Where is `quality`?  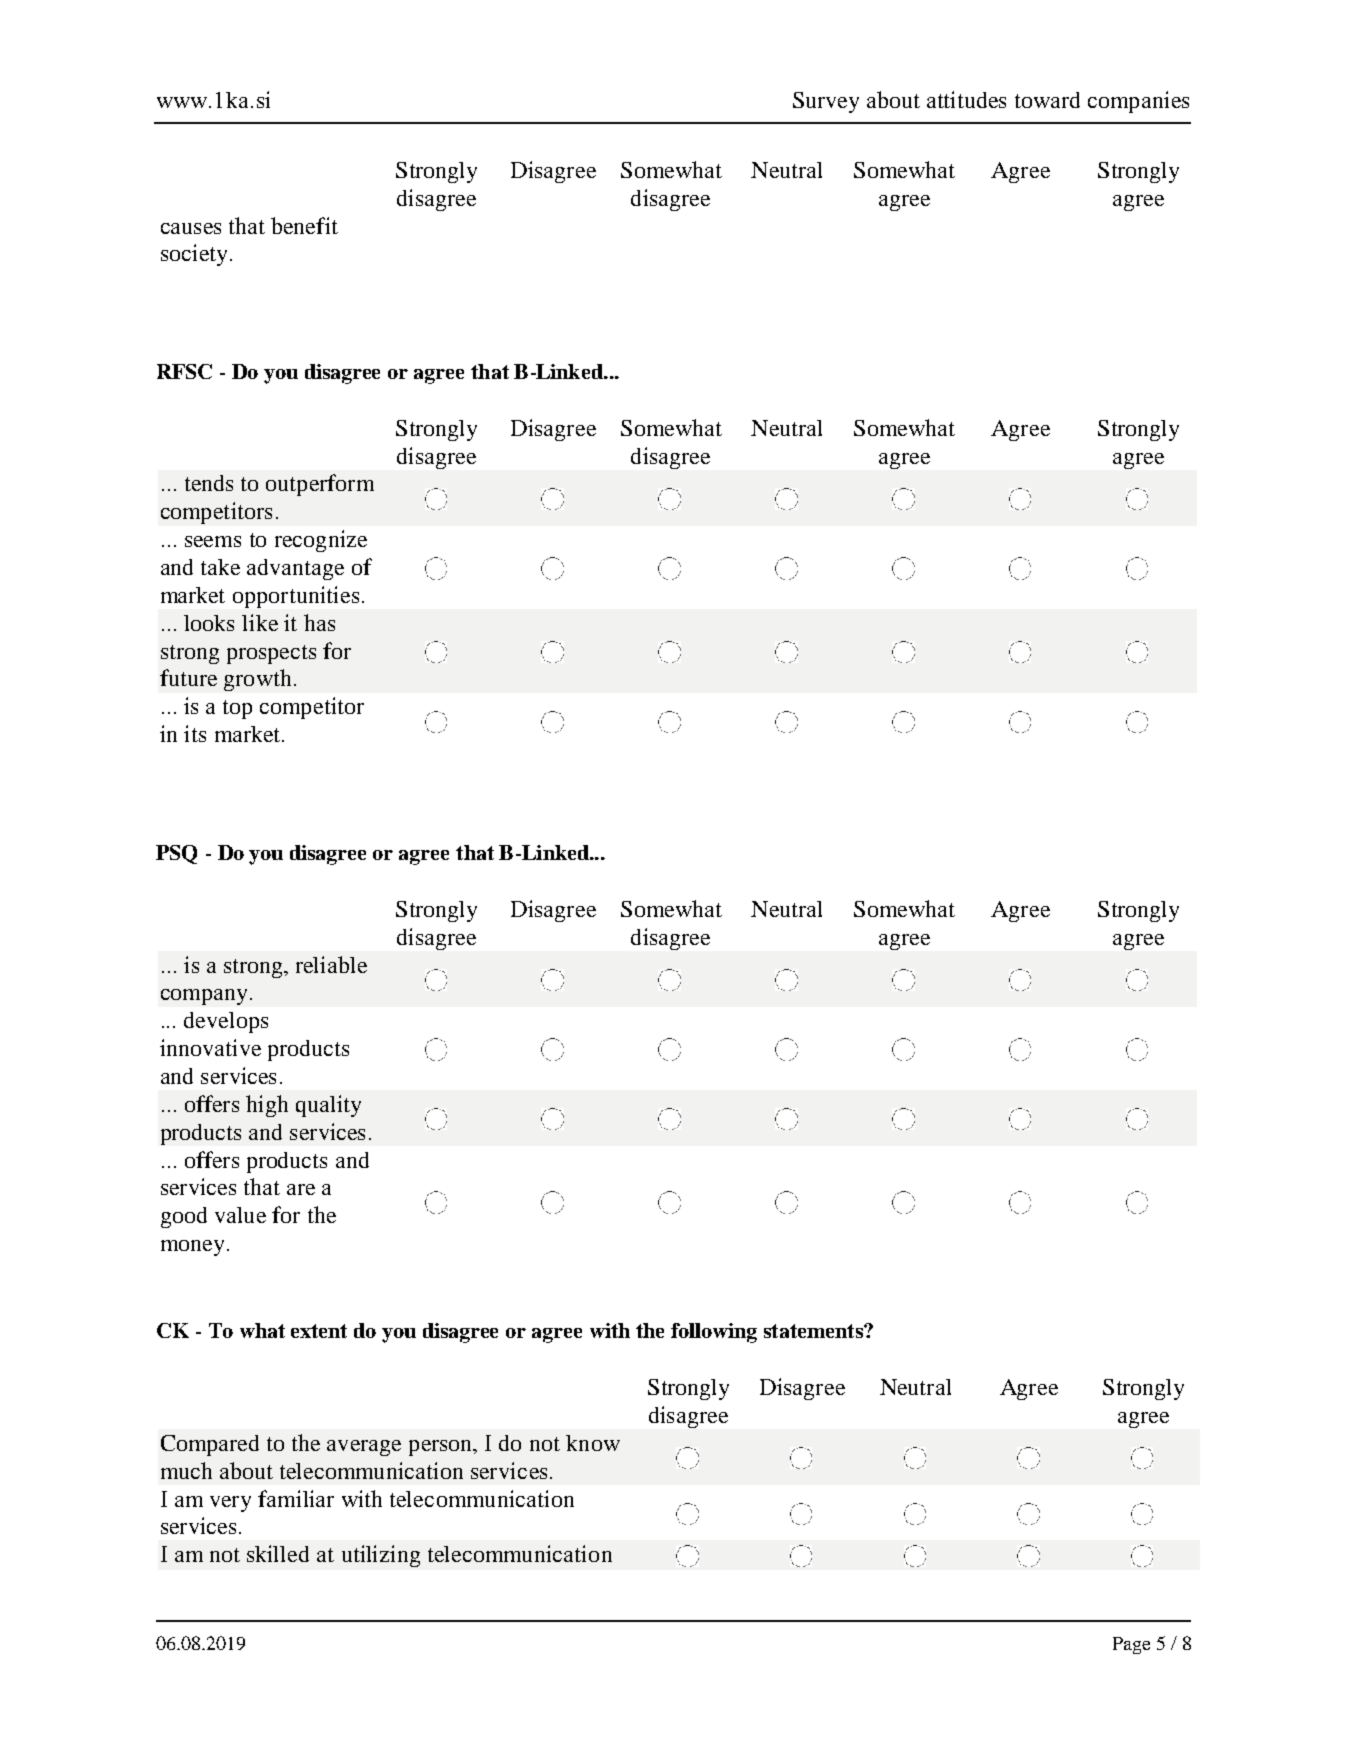
quality is located at coordinates (328, 1106).
